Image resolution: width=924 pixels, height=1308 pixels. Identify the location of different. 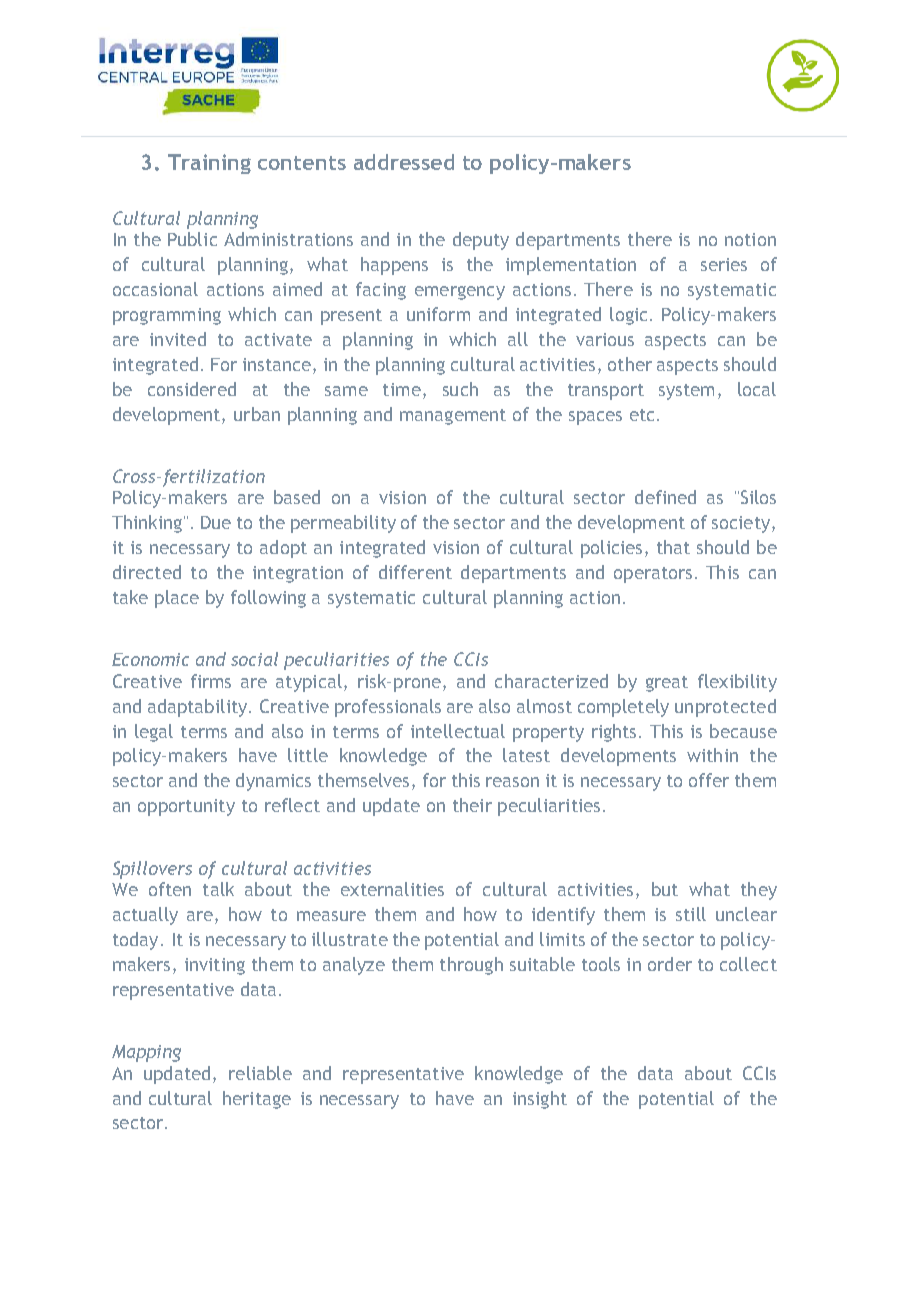
(415, 572).
